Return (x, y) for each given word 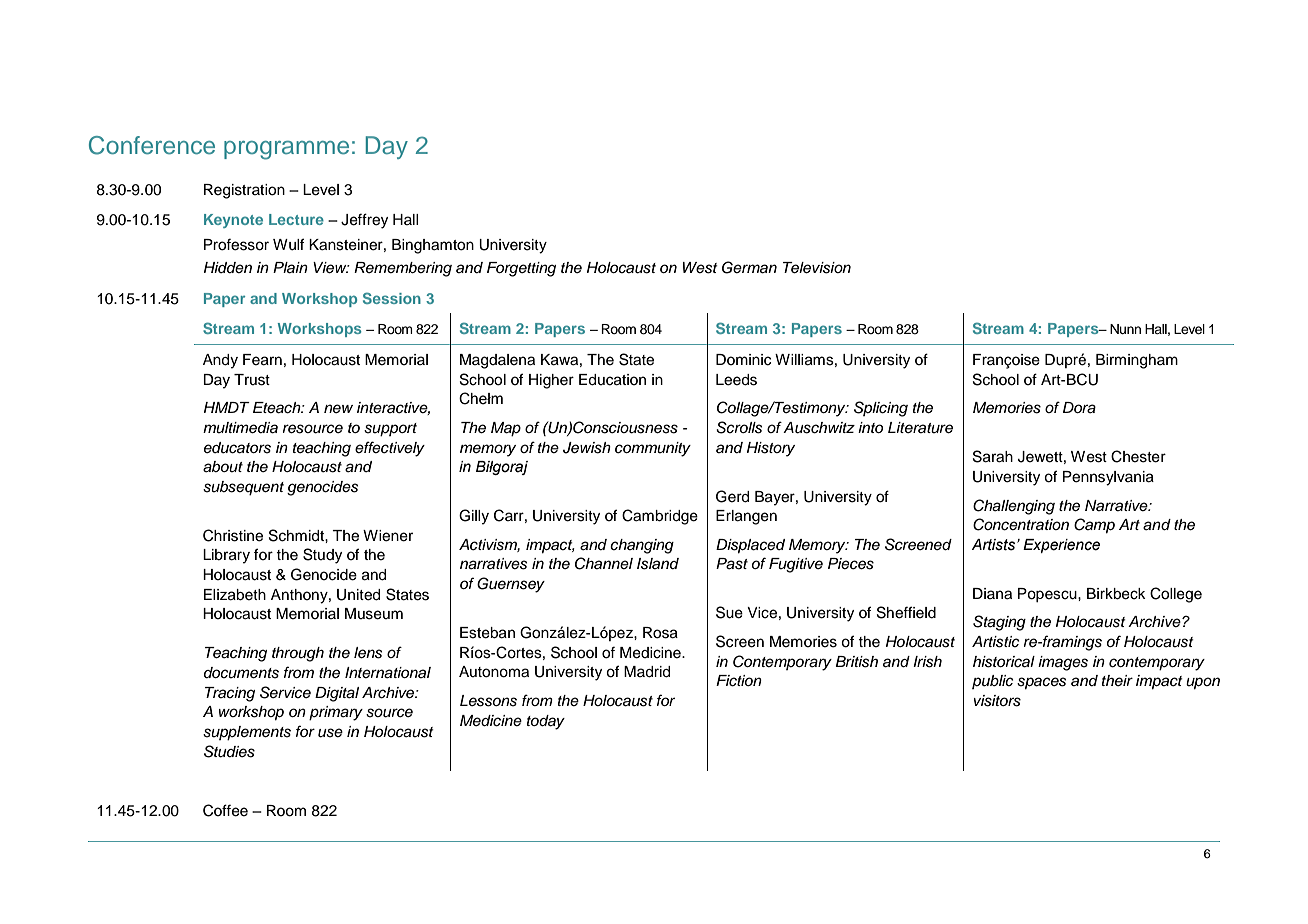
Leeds (736, 380)
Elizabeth (235, 595)
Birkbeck (1116, 594)
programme (286, 150)
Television (817, 268)
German (749, 267)
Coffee (225, 810)
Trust (252, 380)
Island (658, 564)
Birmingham (1137, 361)
